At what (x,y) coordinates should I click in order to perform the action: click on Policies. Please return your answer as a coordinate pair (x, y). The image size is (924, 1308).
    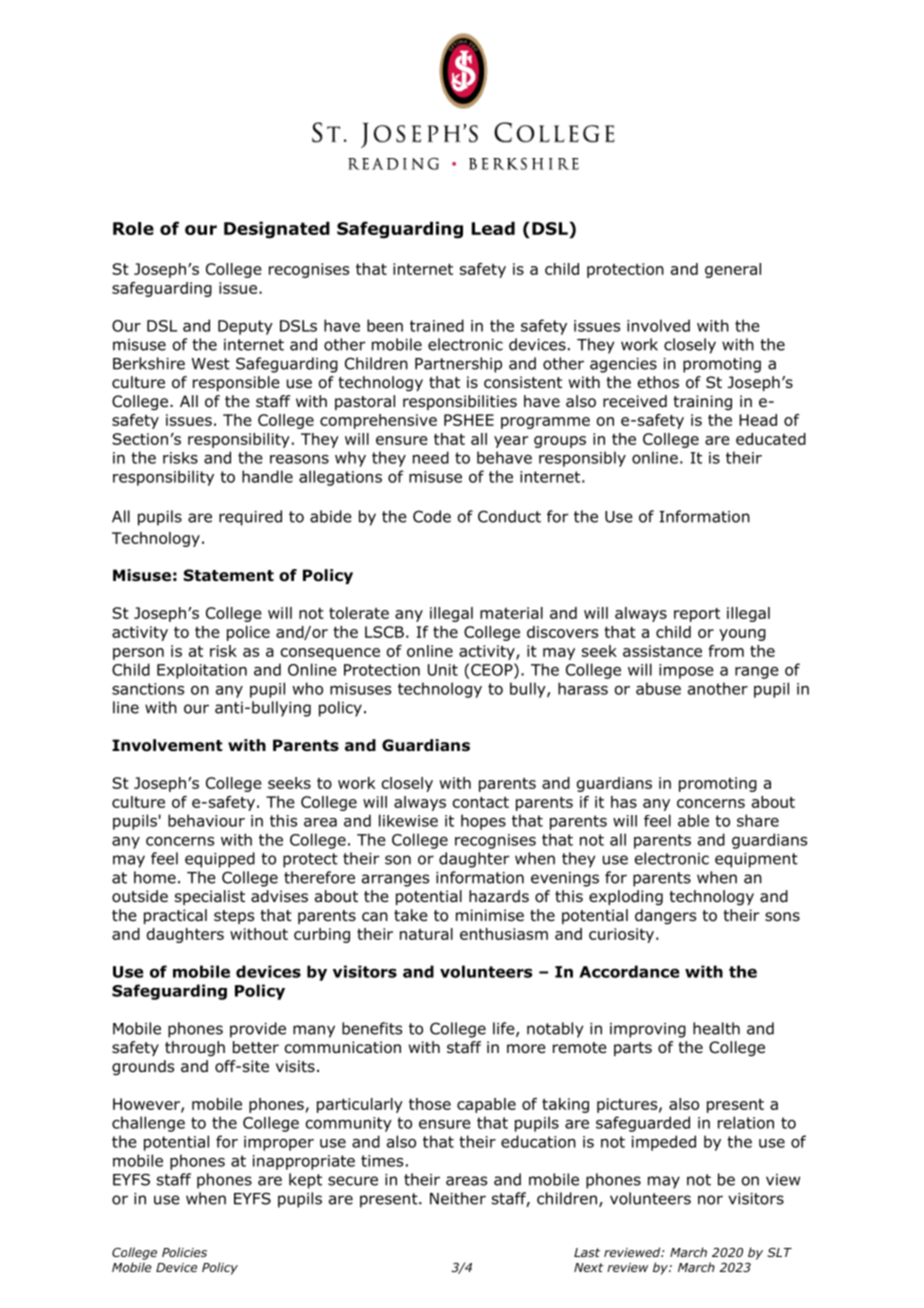
    Looking at the image, I should click on (184, 1252).
